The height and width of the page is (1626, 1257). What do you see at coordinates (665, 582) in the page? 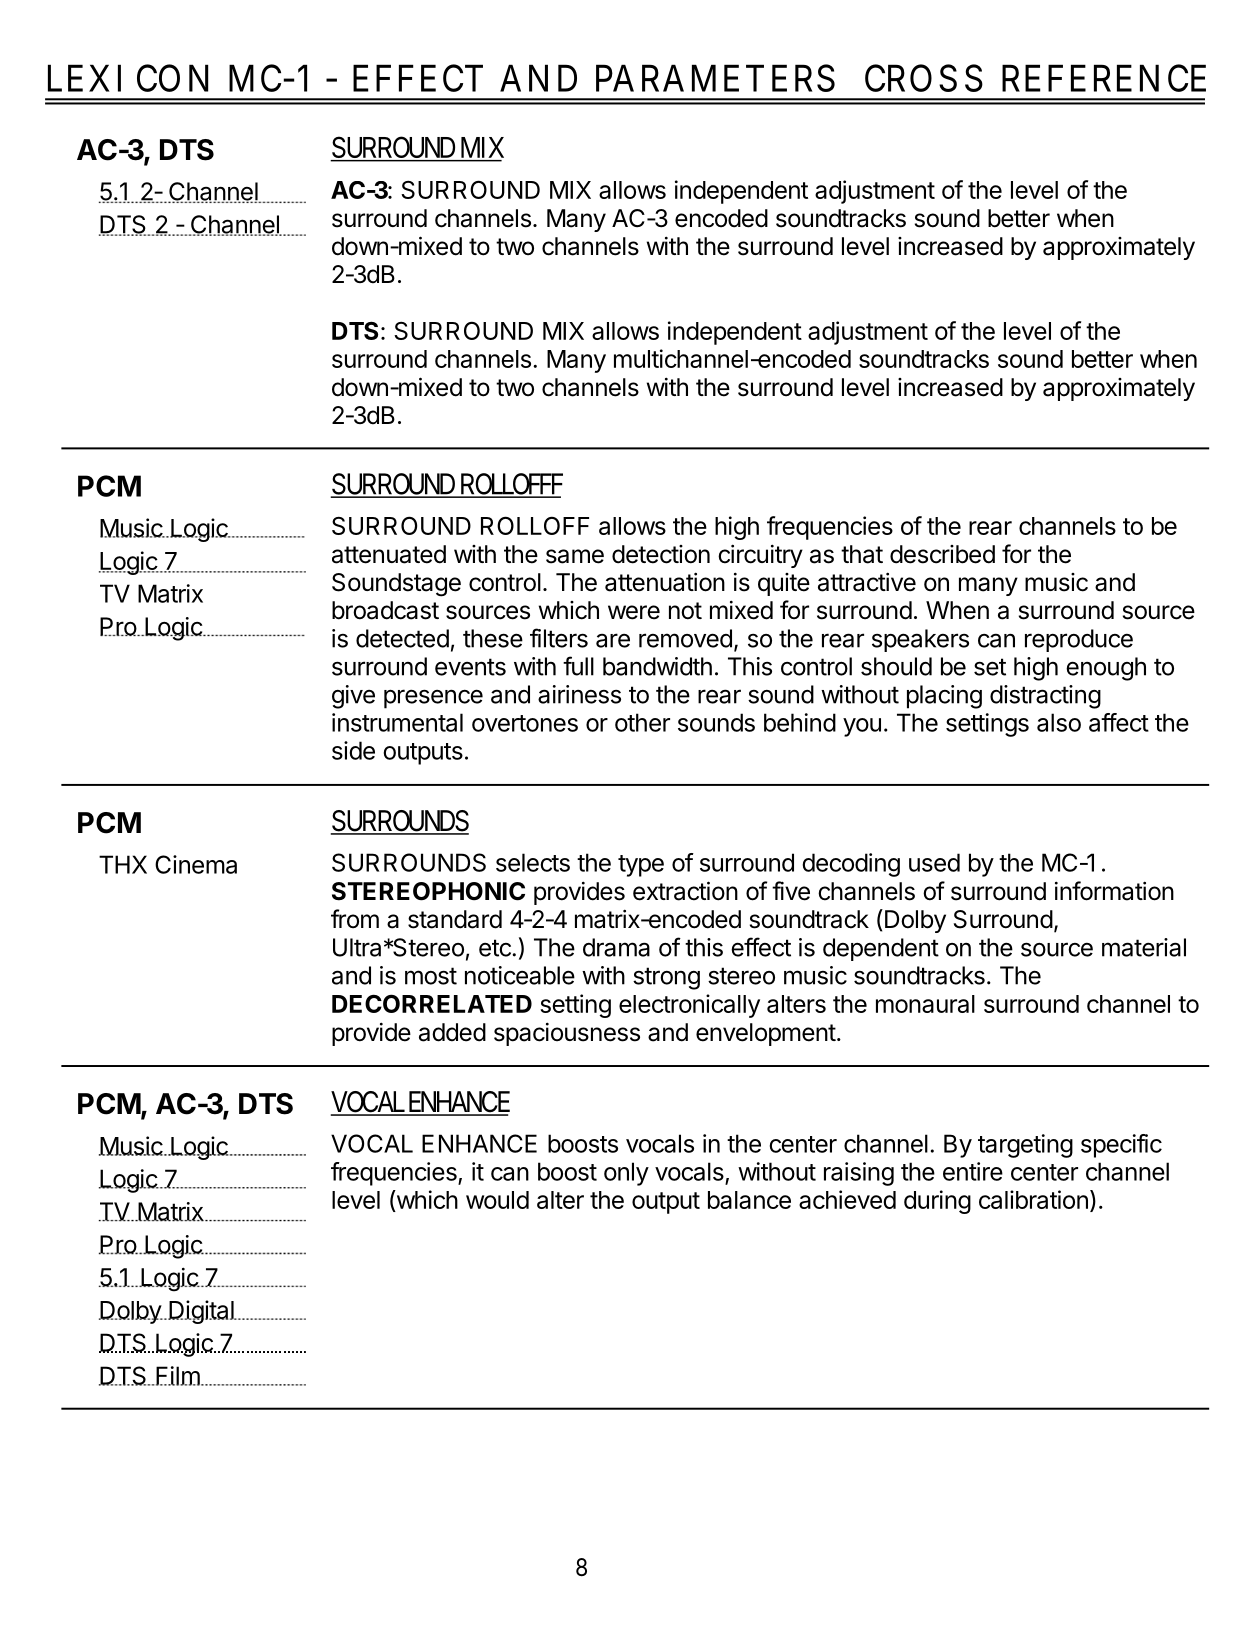
I see `attenuation` at bounding box center [665, 582].
